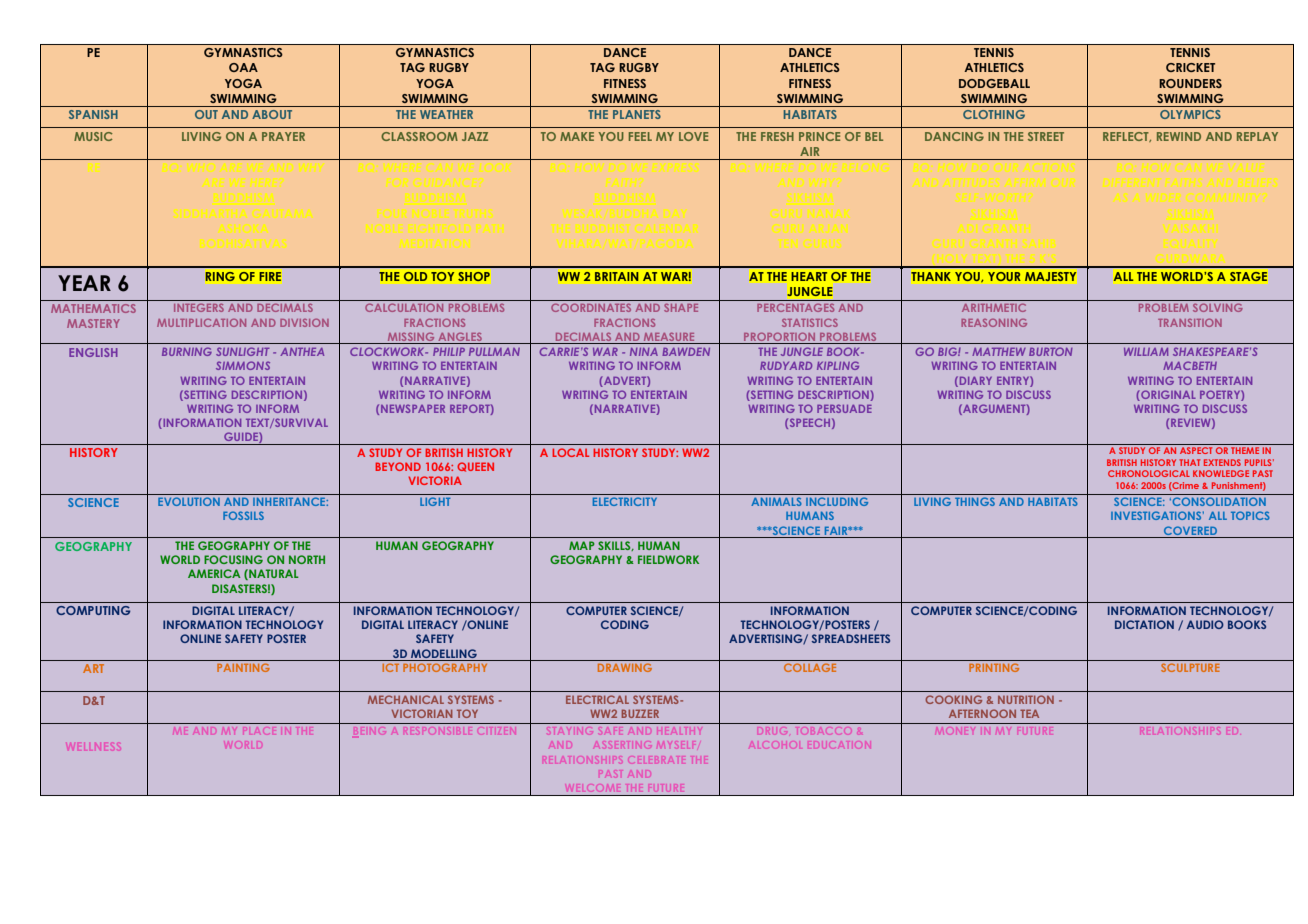 The image size is (1308, 924). Describe the element at coordinates (243, 667) in the screenshot. I see `PAINTING` at that location.
